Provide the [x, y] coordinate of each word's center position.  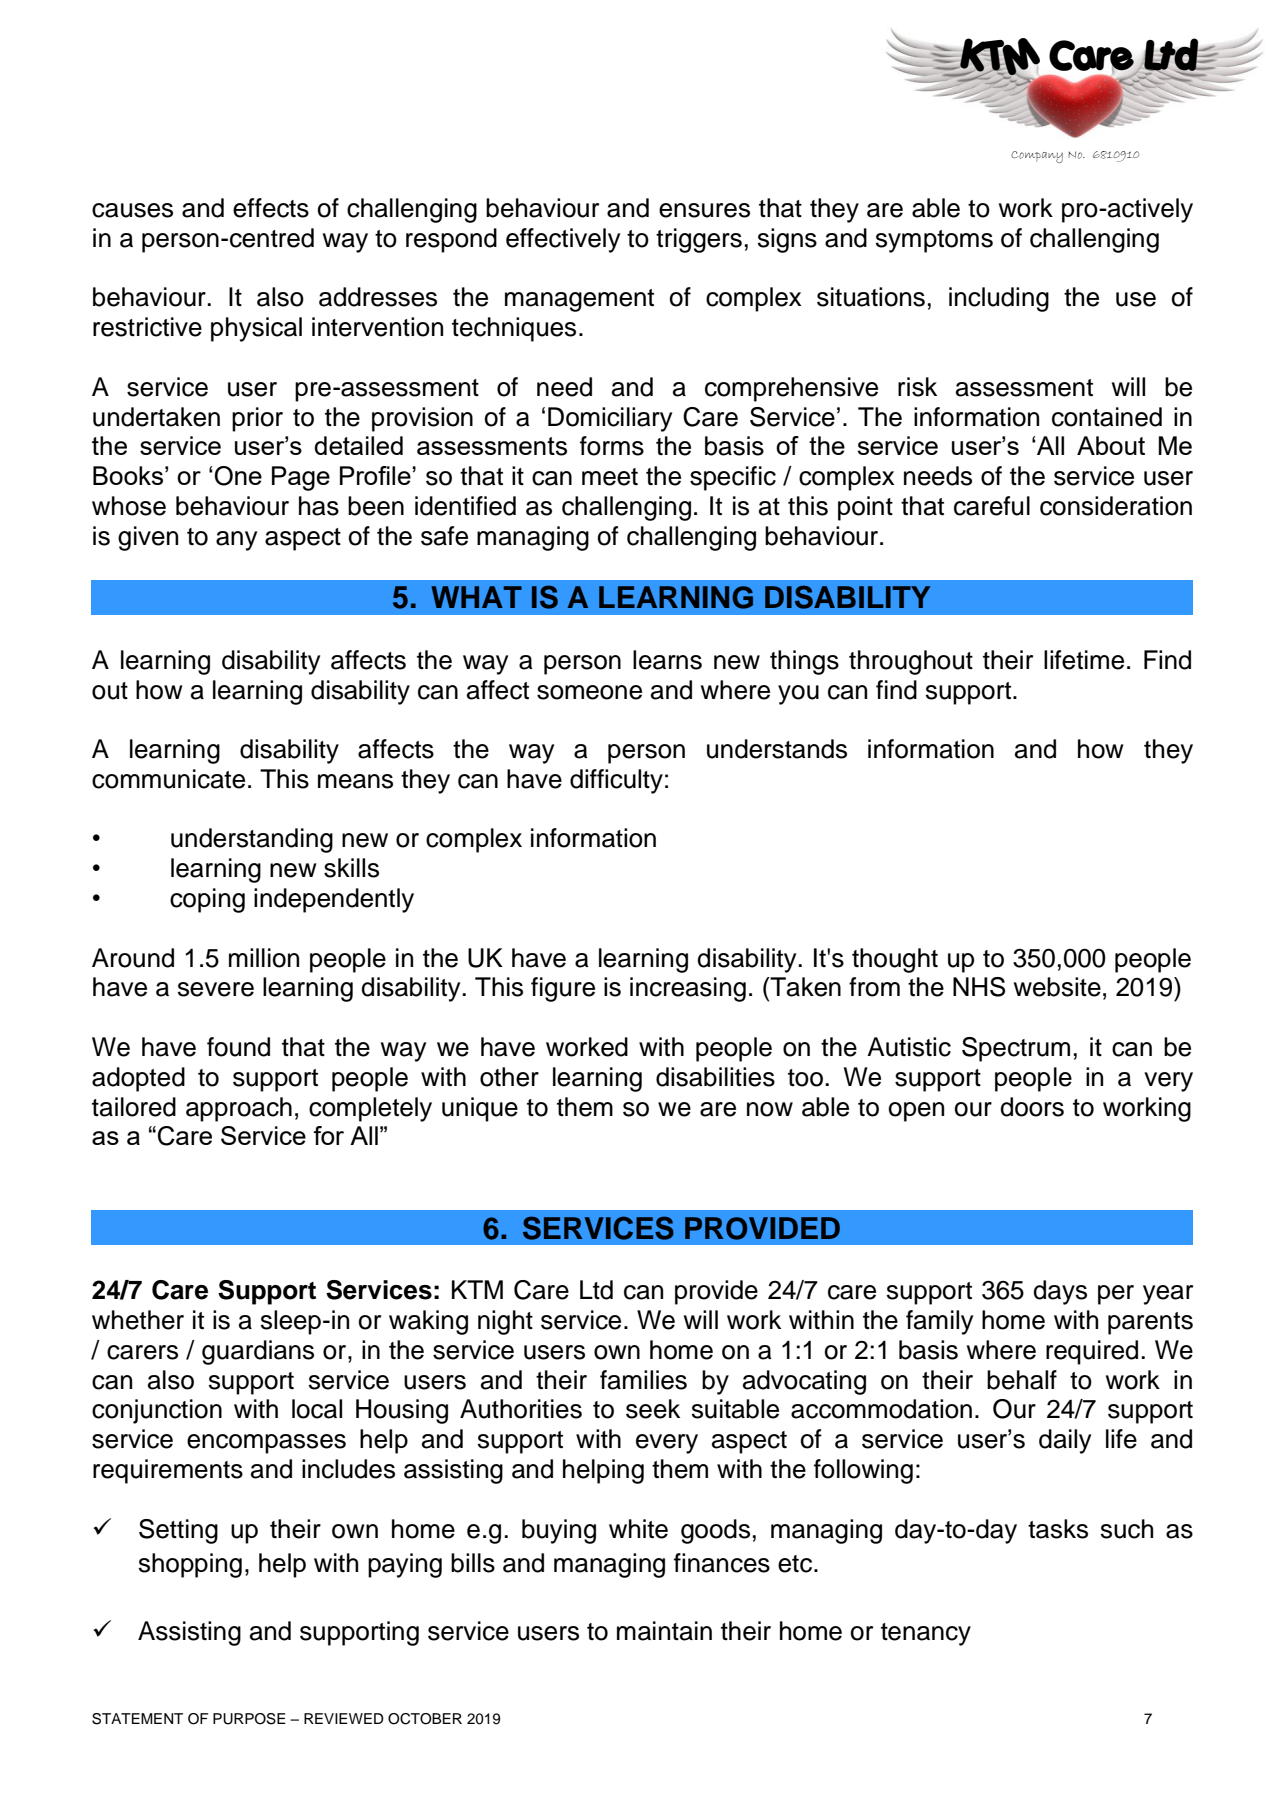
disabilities [715, 1077]
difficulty [616, 781]
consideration [1116, 506]
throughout [911, 662]
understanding [252, 840]
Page [301, 478]
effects [271, 208]
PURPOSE [249, 1719]
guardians [258, 1352]
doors [1032, 1107]
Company [1037, 157]
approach [239, 1109]
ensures [704, 210]
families [643, 1380]
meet [610, 477]
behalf [1022, 1380]
